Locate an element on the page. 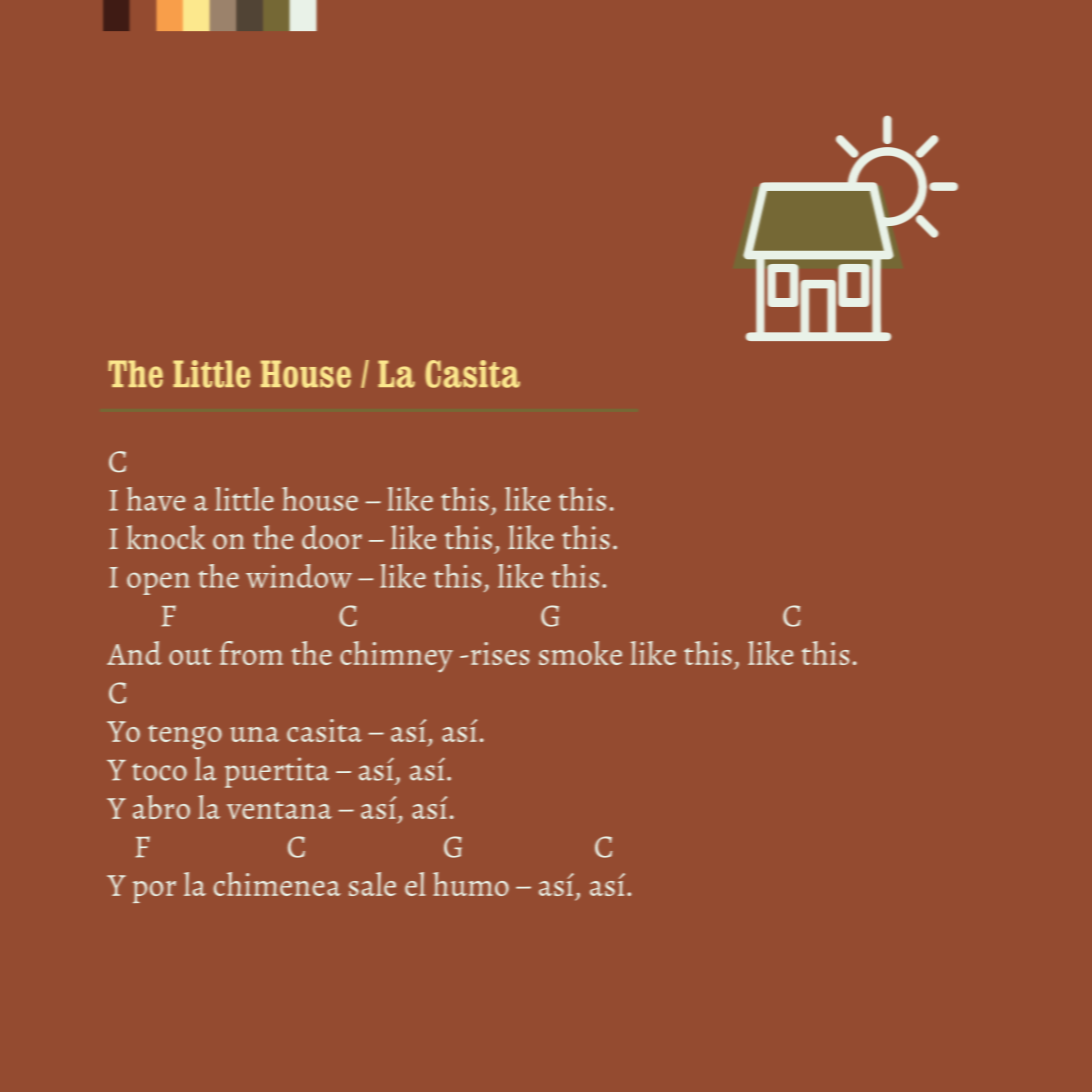 This document has width=1092, height=1092. window is located at coordinates (299, 576).
